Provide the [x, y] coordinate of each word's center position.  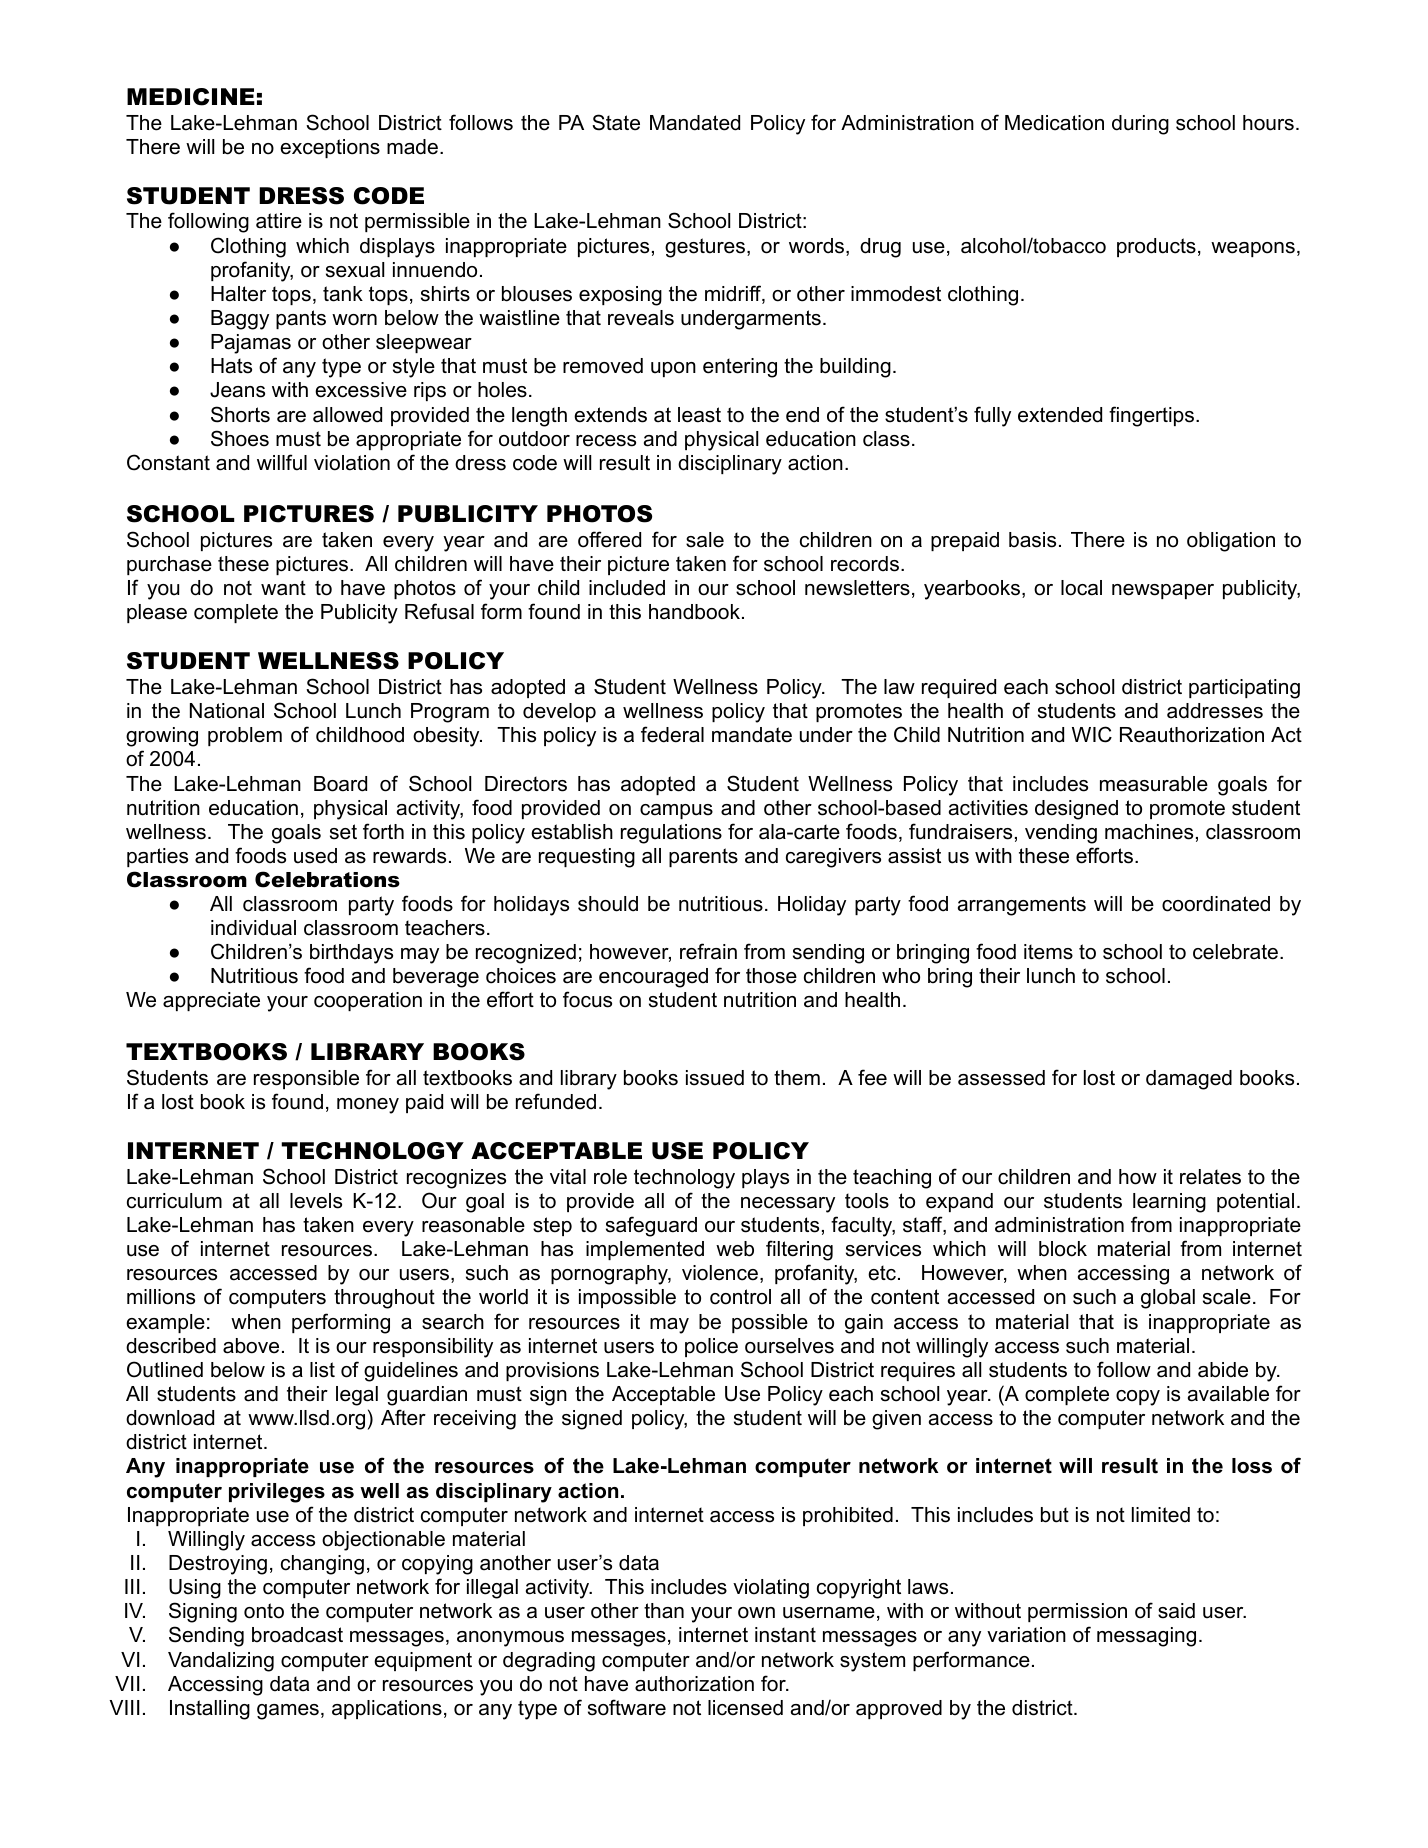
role [610, 1177]
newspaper [1163, 591]
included [627, 588]
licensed [745, 1708]
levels [316, 1201]
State [616, 122]
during [1140, 125]
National [227, 711]
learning [1169, 1203]
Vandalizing [221, 1662]
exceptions [330, 148]
